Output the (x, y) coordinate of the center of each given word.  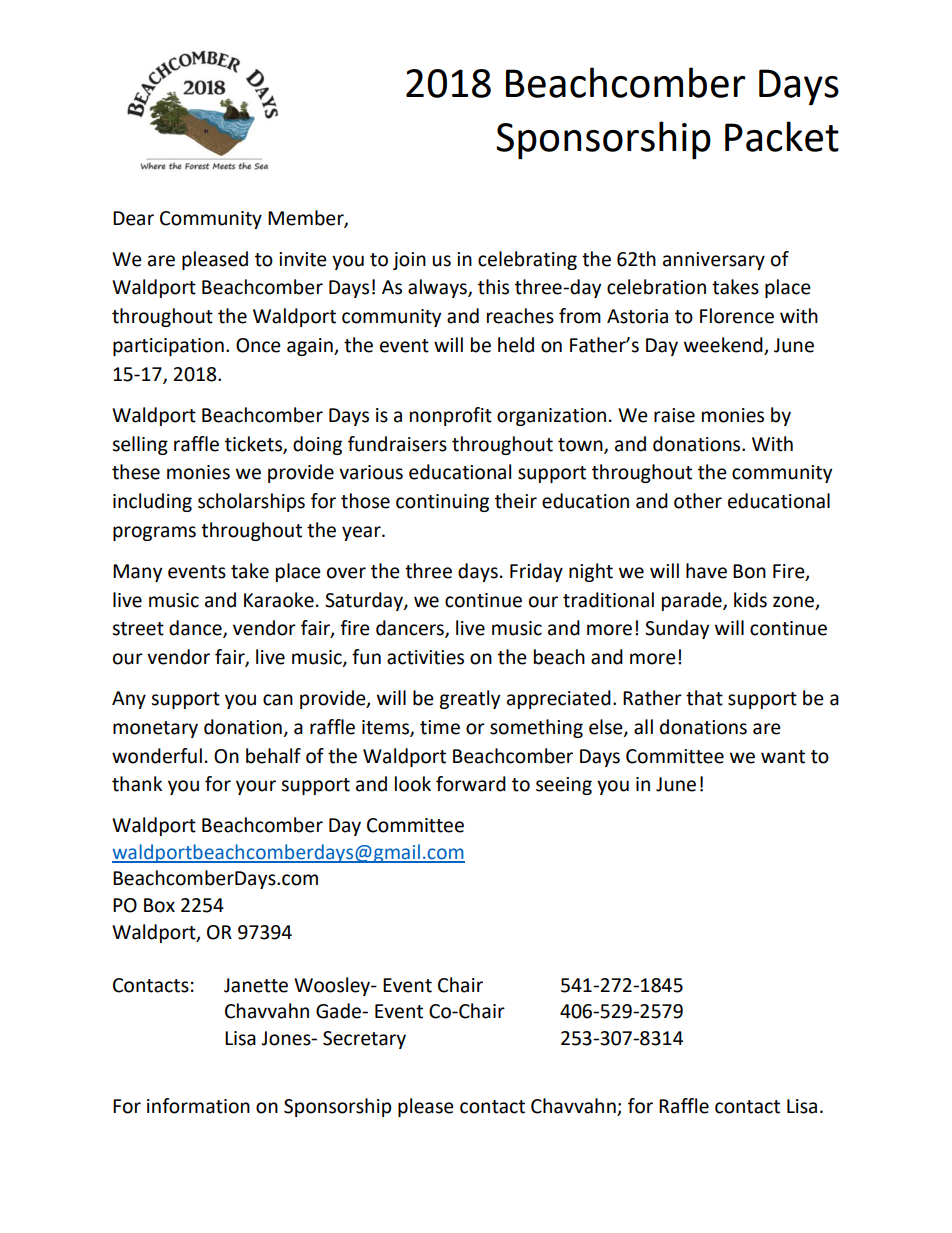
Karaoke (279, 600)
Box (159, 905)
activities (425, 657)
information (198, 1106)
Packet (782, 136)
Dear (133, 218)
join (409, 261)
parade (693, 601)
